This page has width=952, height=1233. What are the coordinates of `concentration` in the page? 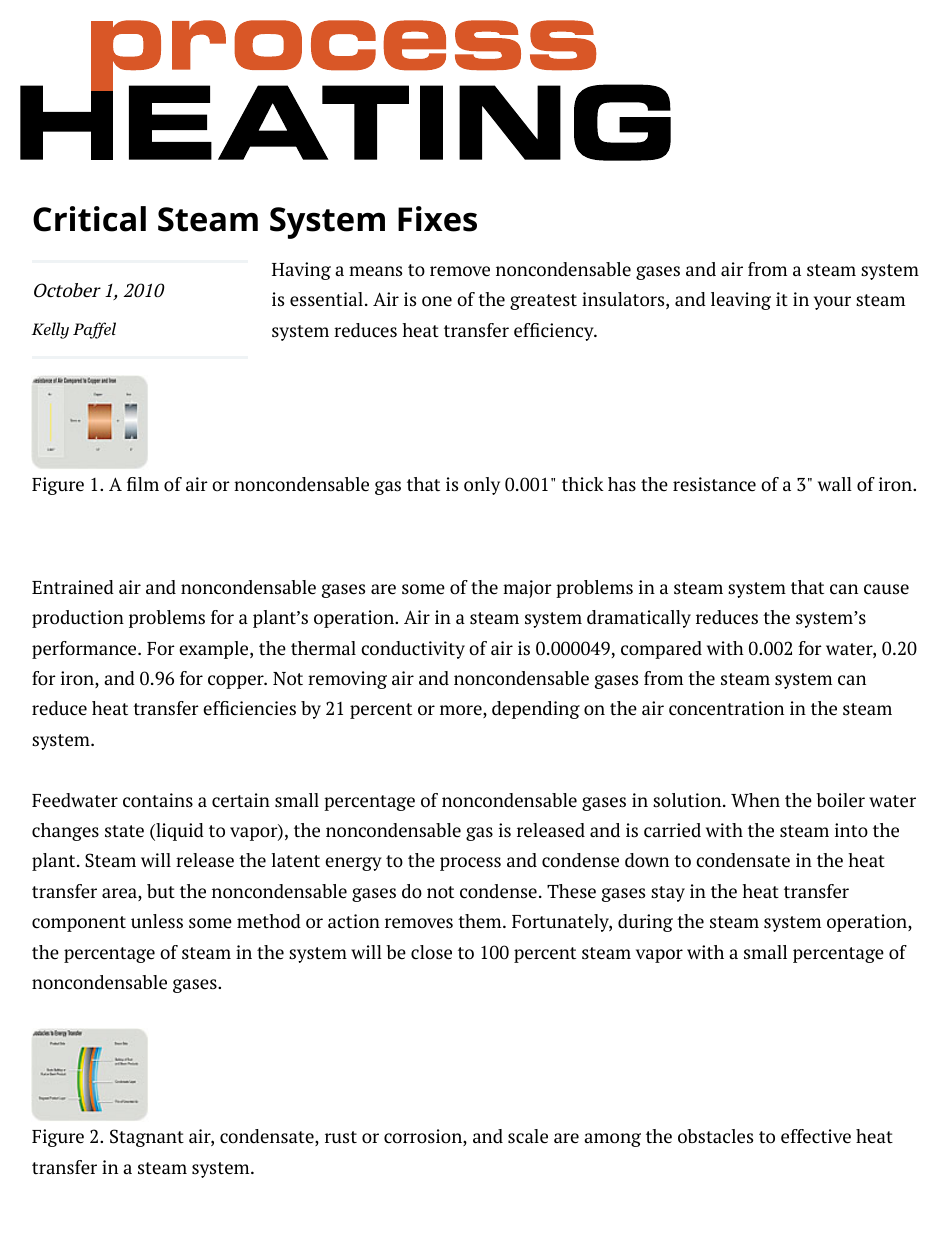 It's located at (726, 708).
